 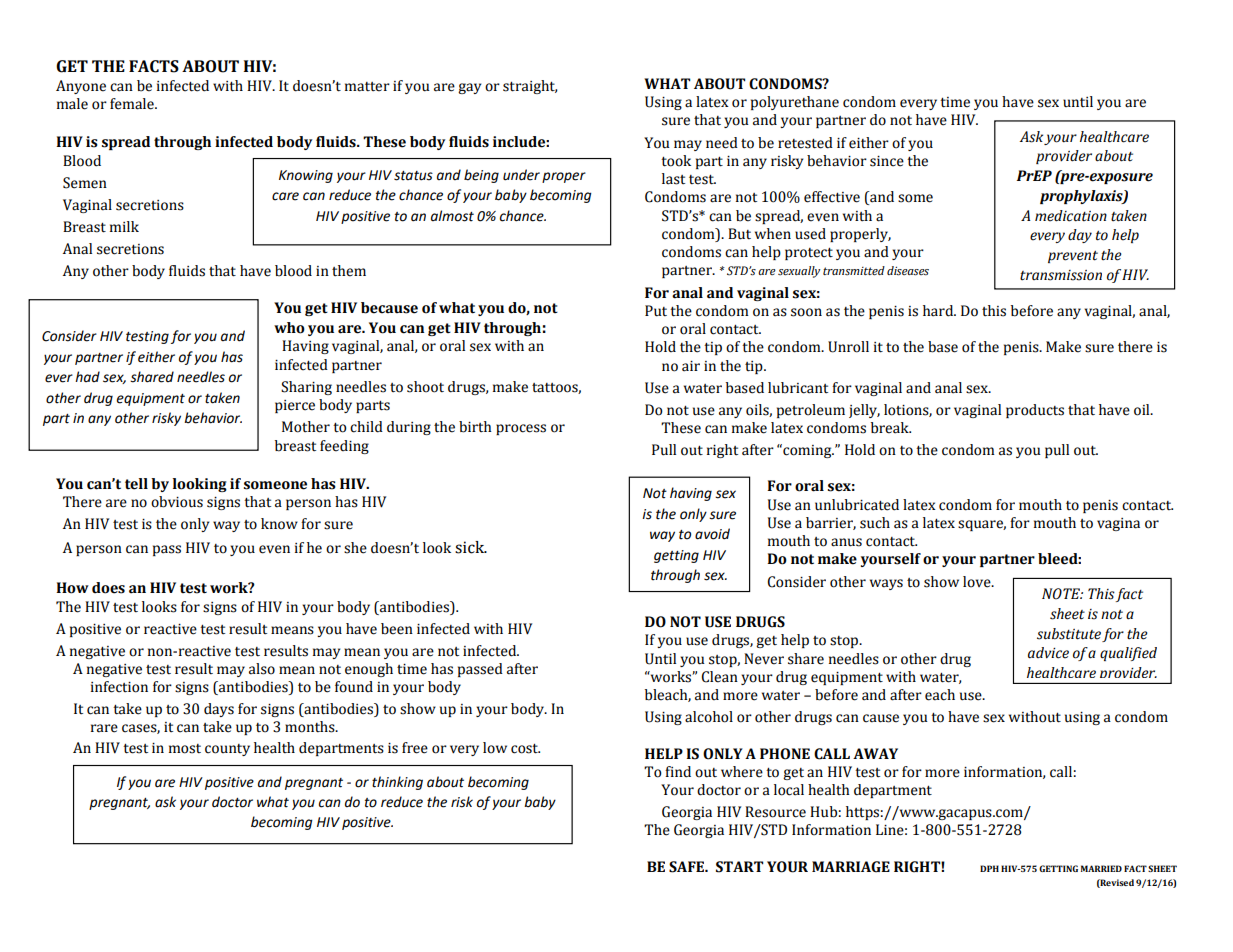 What do you see at coordinates (177, 502) in the screenshot?
I see `obvious` at bounding box center [177, 502].
